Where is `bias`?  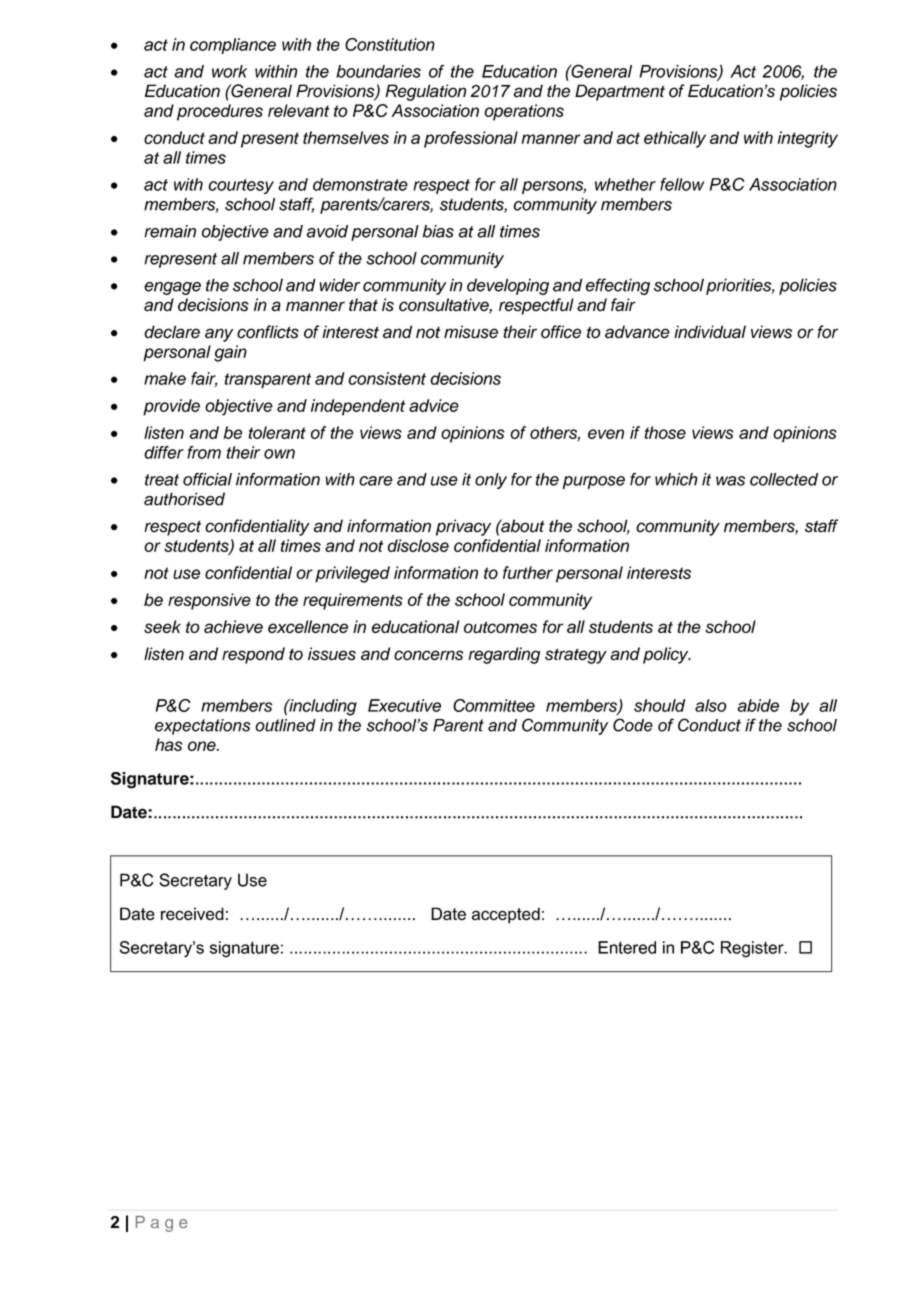 bias is located at coordinates (438, 231).
